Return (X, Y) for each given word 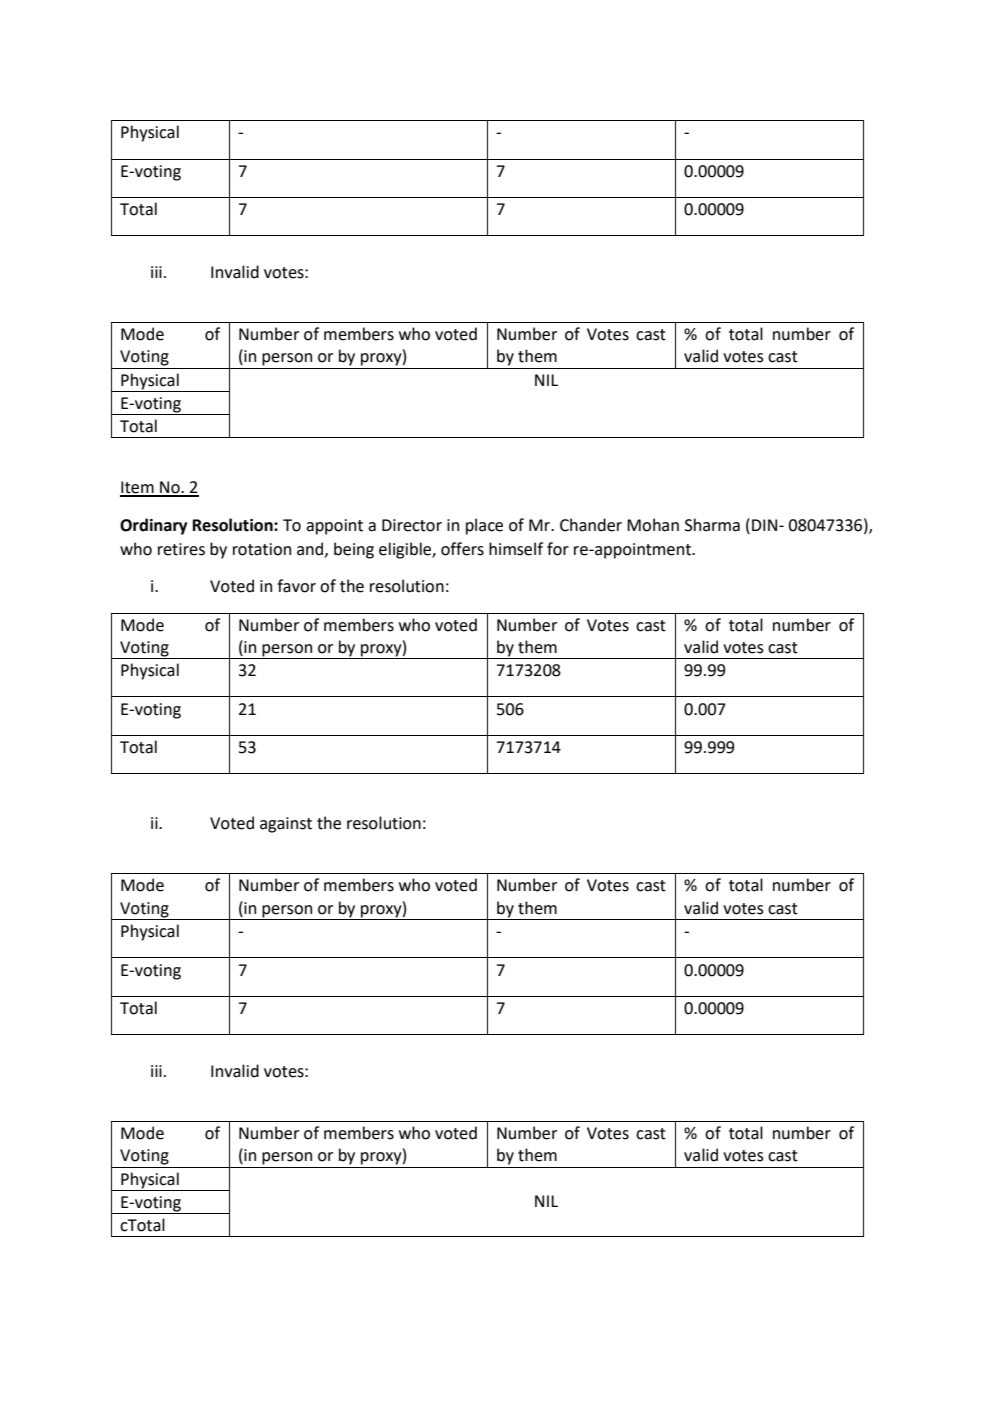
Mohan (653, 525)
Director (412, 525)
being (354, 550)
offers (462, 549)
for (558, 549)
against (286, 825)
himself (516, 549)
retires (181, 549)
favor (296, 586)
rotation (262, 549)
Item (138, 488)
